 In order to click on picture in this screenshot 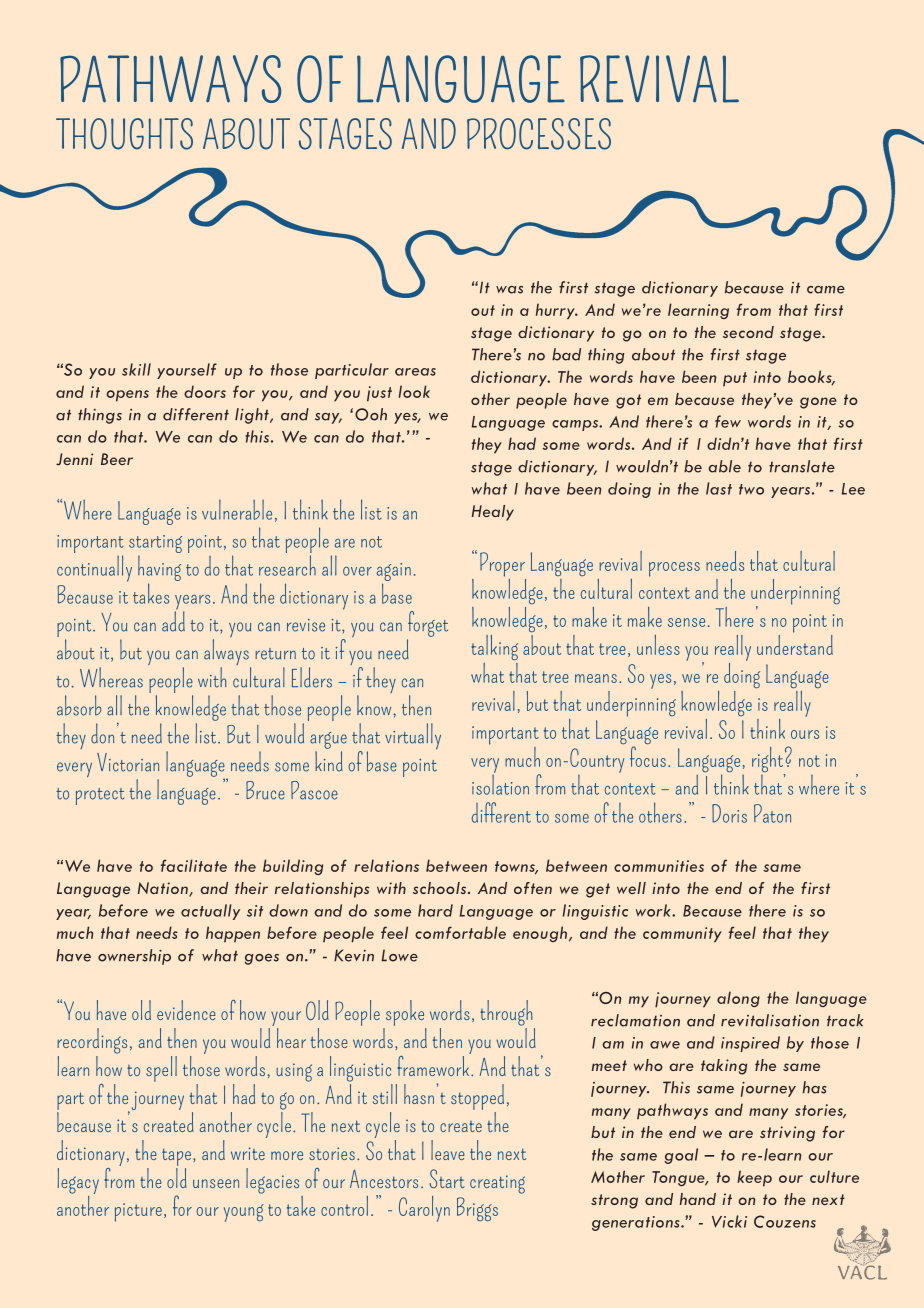, I will do `click(138, 1212)`.
